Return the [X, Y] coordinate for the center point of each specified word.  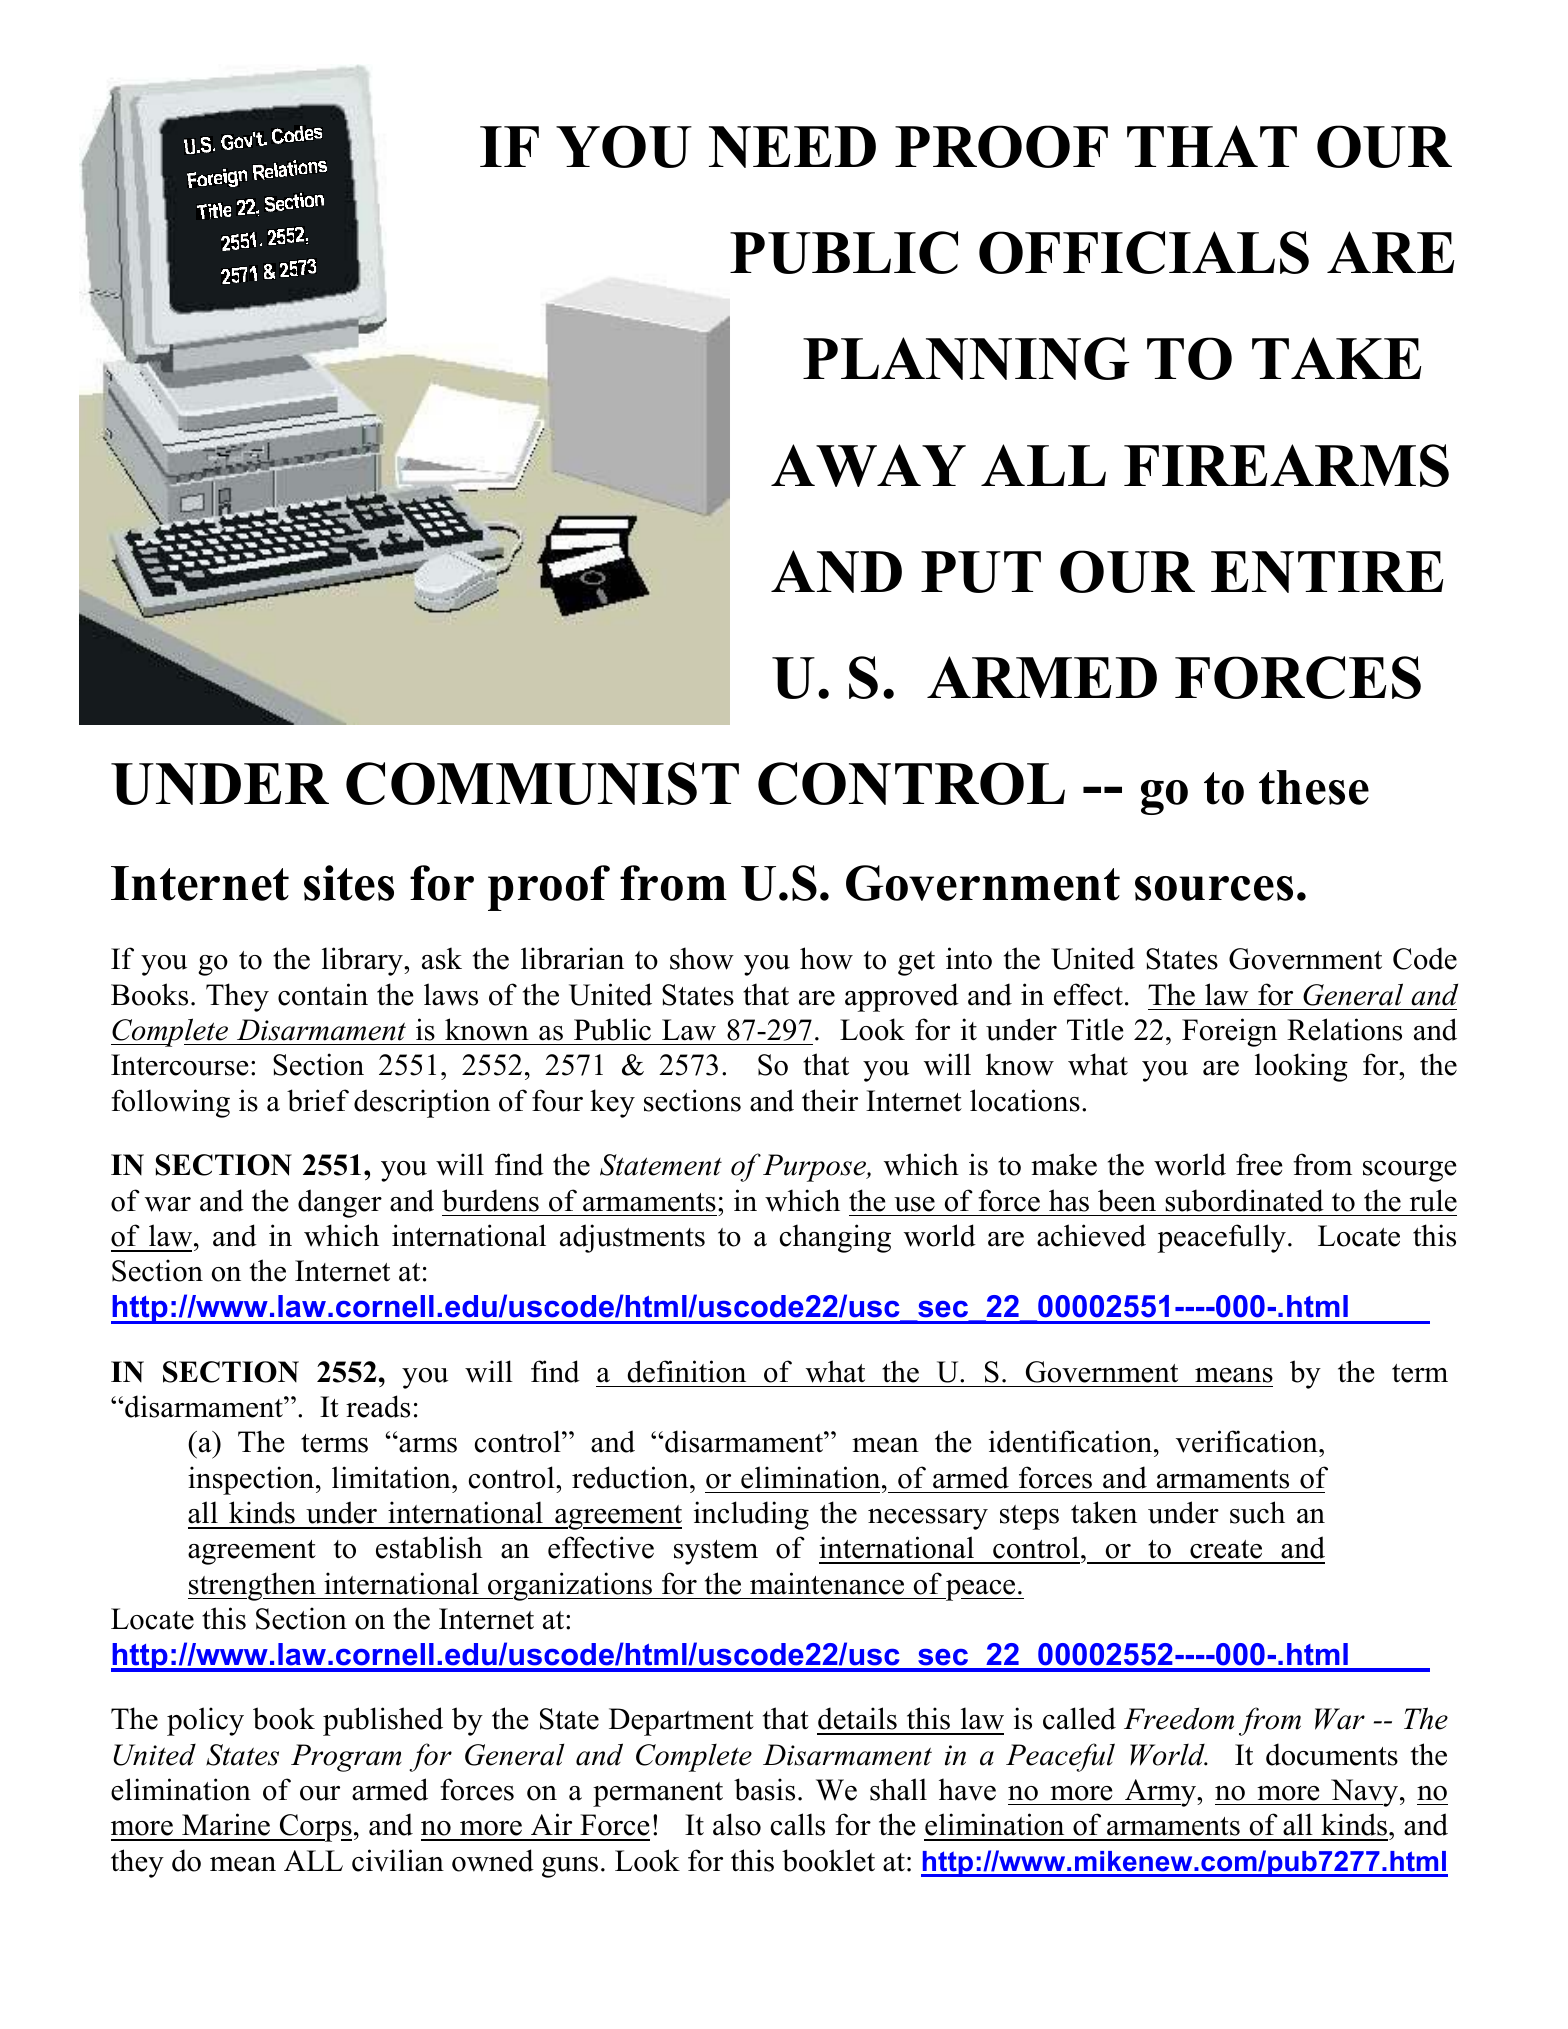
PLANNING [966, 358]
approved [902, 997]
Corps [315, 1828]
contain [323, 994]
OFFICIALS [1144, 252]
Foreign [1229, 1032]
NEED [792, 147]
